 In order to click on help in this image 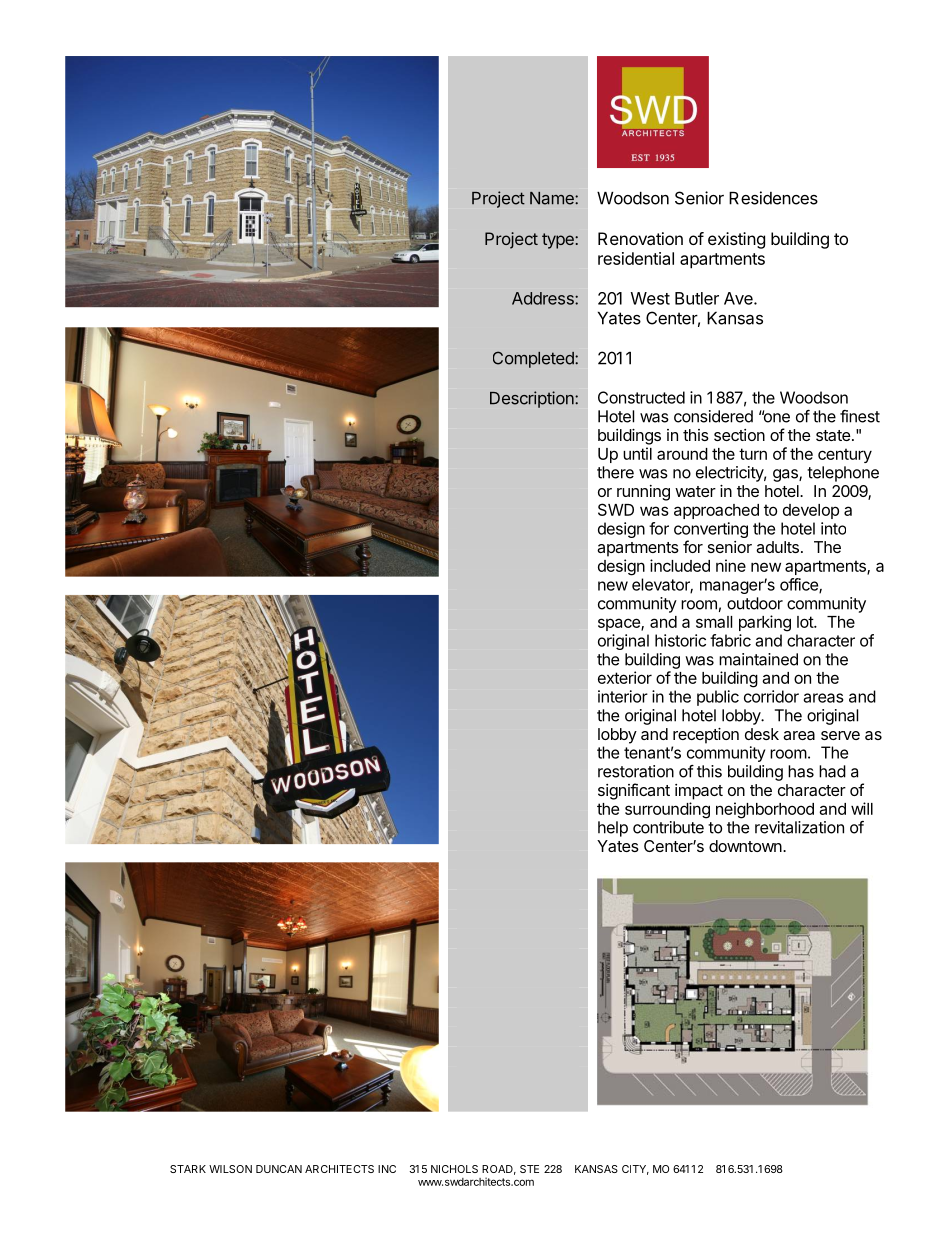, I will do `click(613, 829)`.
